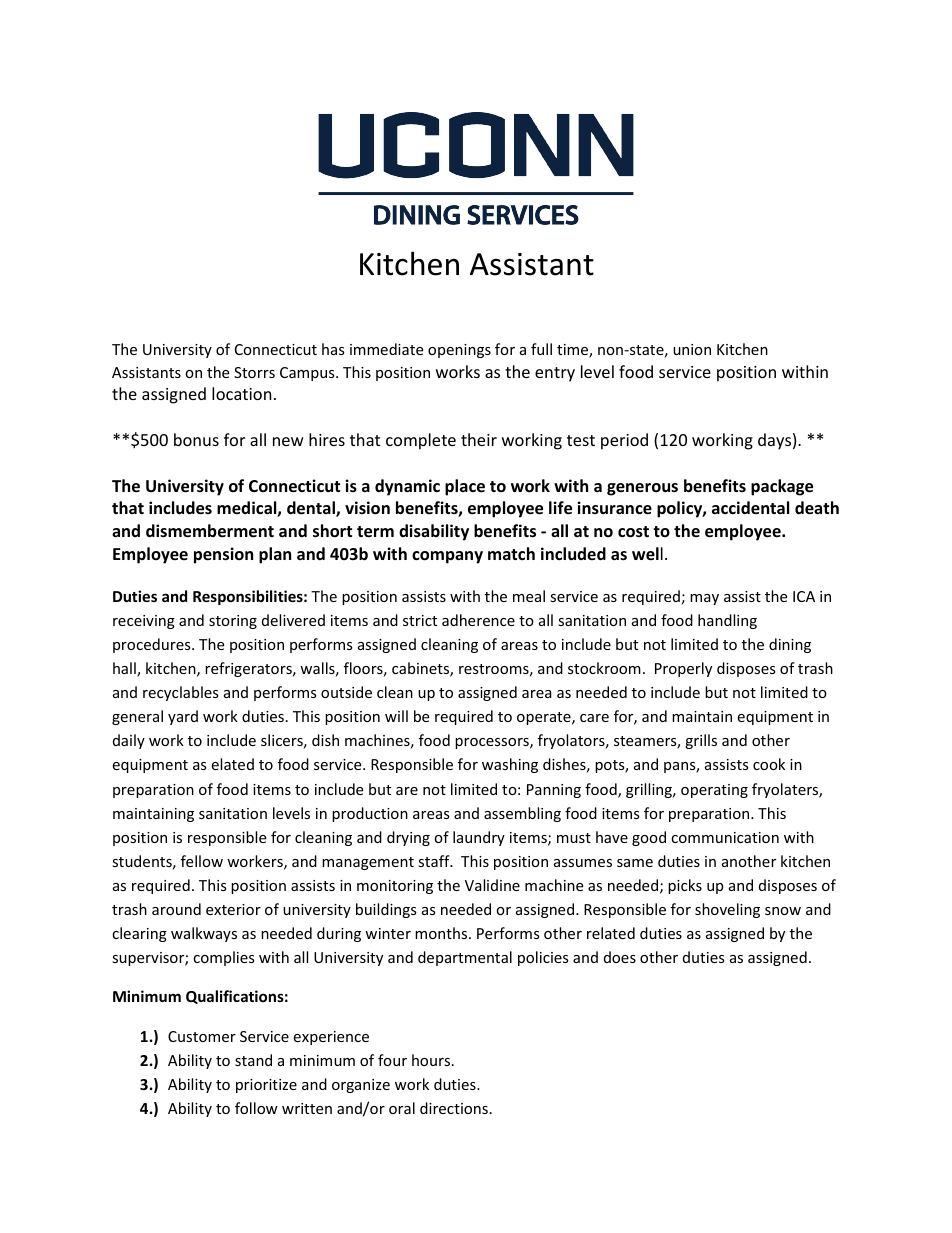 This screenshot has height=1233, width=952. I want to click on openings, so click(459, 351).
